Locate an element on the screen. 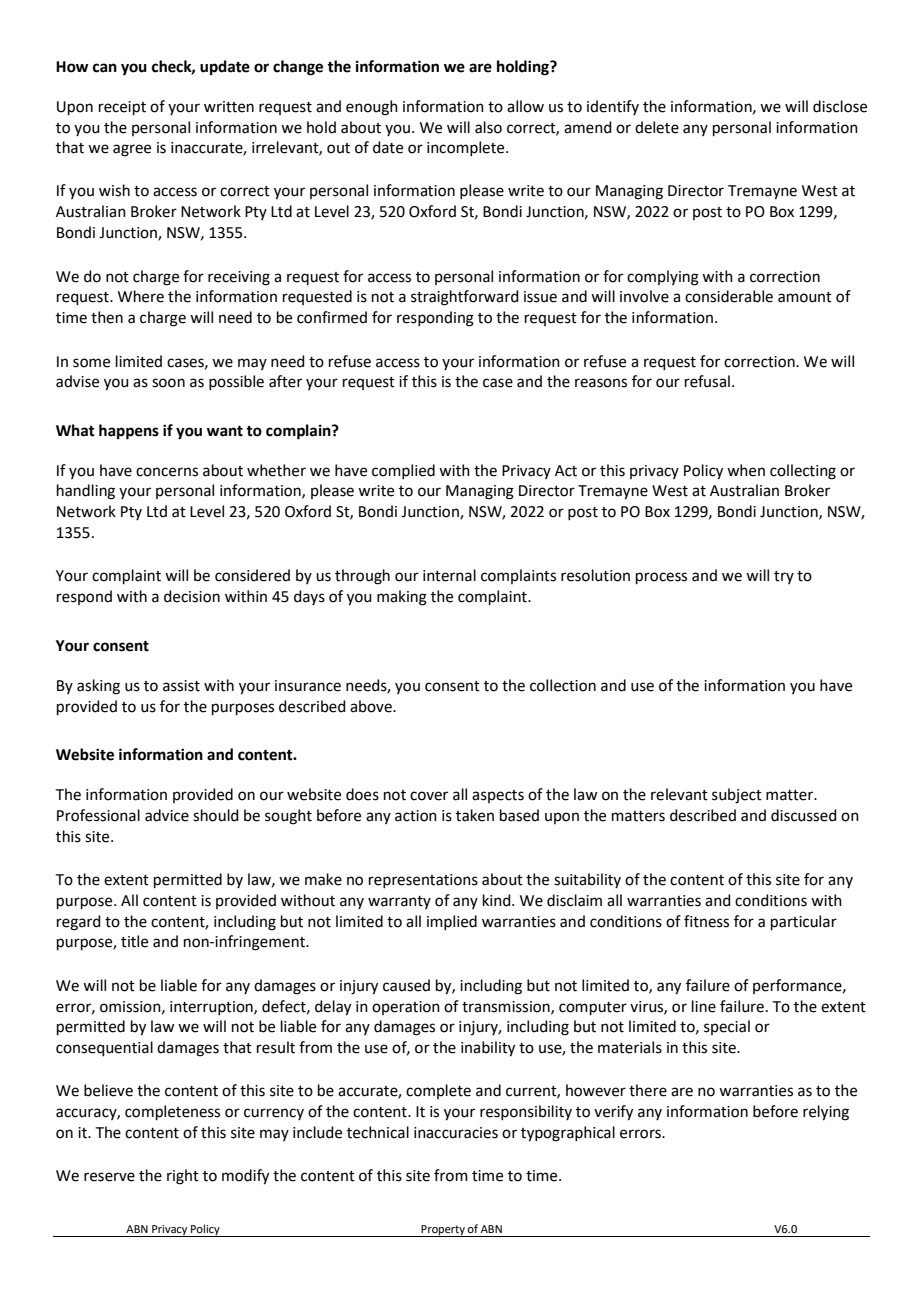 The image size is (924, 1308). receipt is located at coordinates (122, 108).
